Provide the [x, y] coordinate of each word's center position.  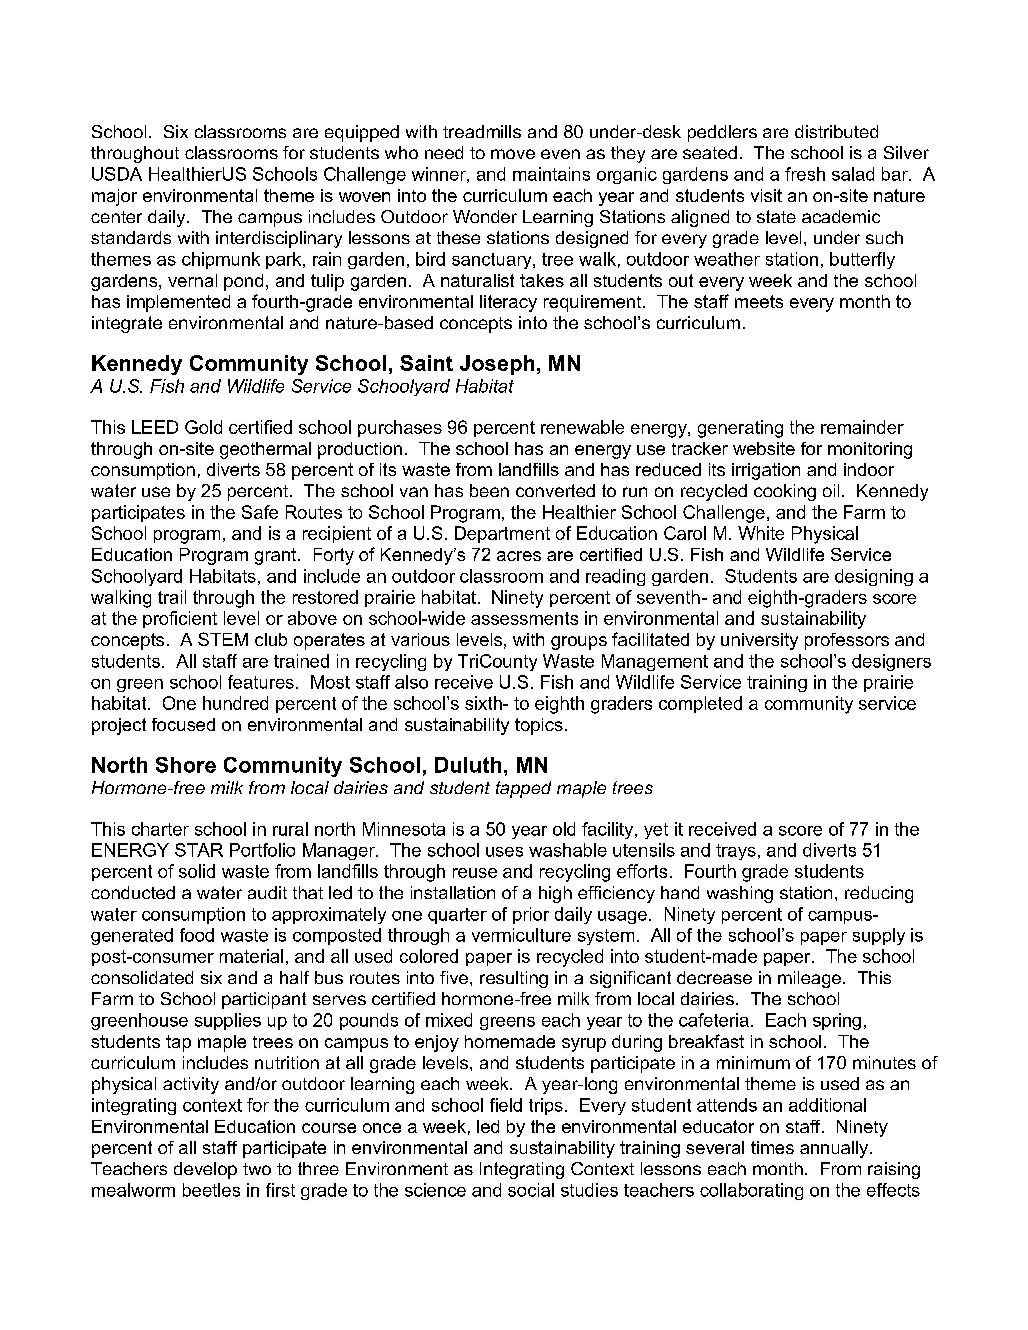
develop [205, 1170]
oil [831, 490]
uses [504, 852]
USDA [117, 174]
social [531, 1190]
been [489, 490]
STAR [199, 850]
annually [835, 1149]
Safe [260, 512]
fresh [805, 174]
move [513, 154]
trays [736, 852]
